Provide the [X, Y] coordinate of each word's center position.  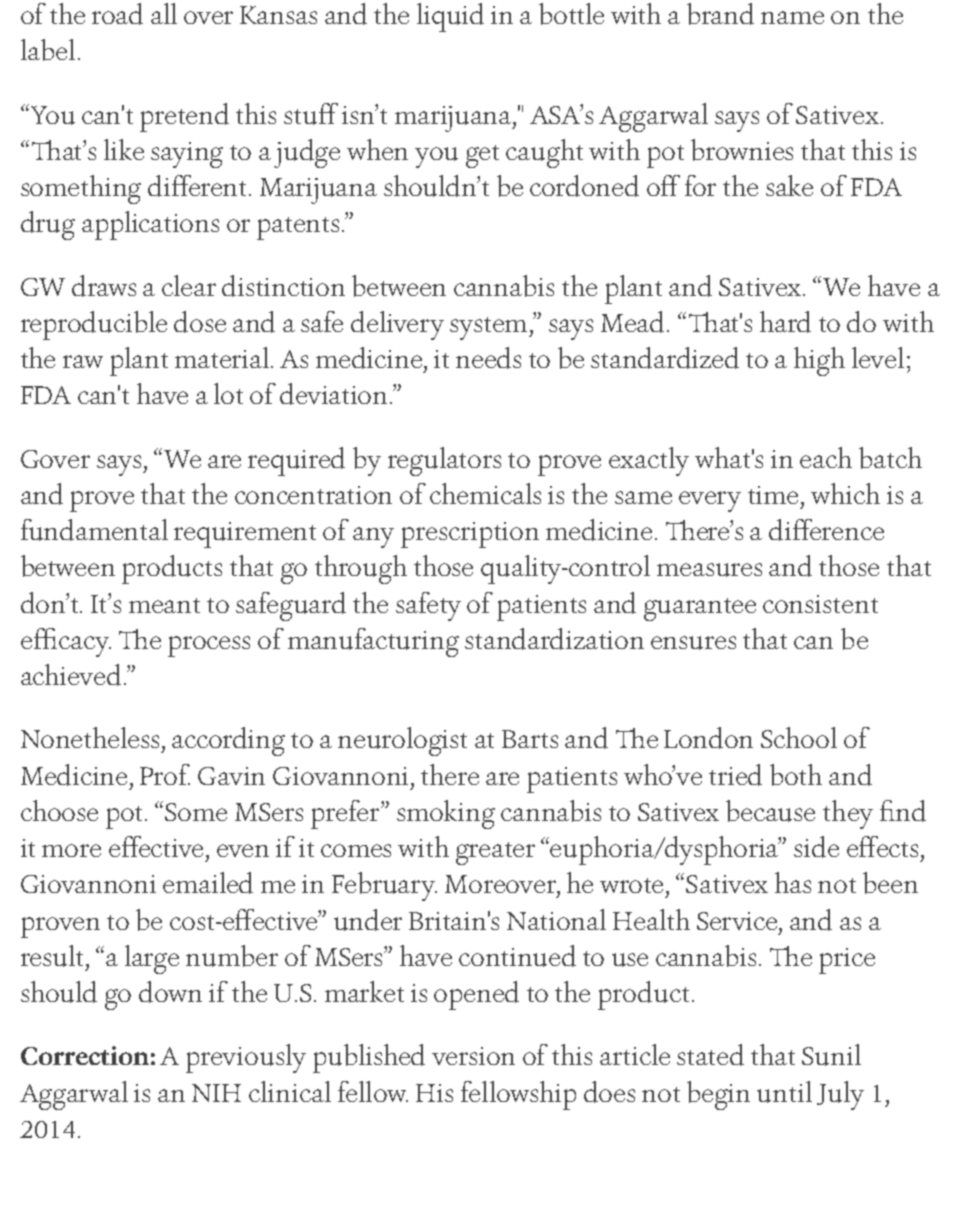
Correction [85, 1055]
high [819, 361]
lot [228, 393]
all [164, 13]
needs [488, 358]
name [792, 17]
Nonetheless [92, 737]
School [799, 737]
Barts [530, 739]
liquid [450, 17]
